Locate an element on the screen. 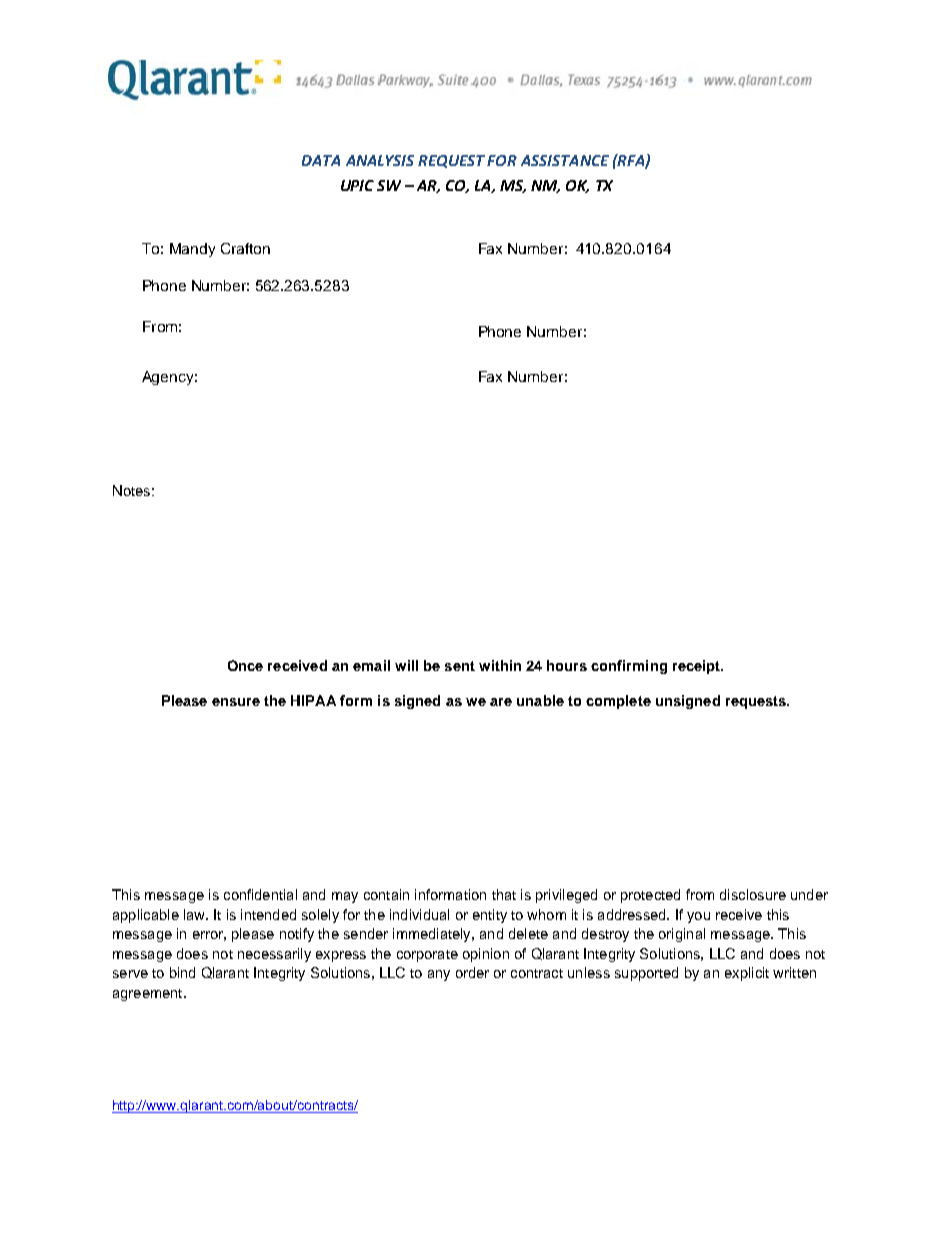  explicit is located at coordinates (747, 974).
